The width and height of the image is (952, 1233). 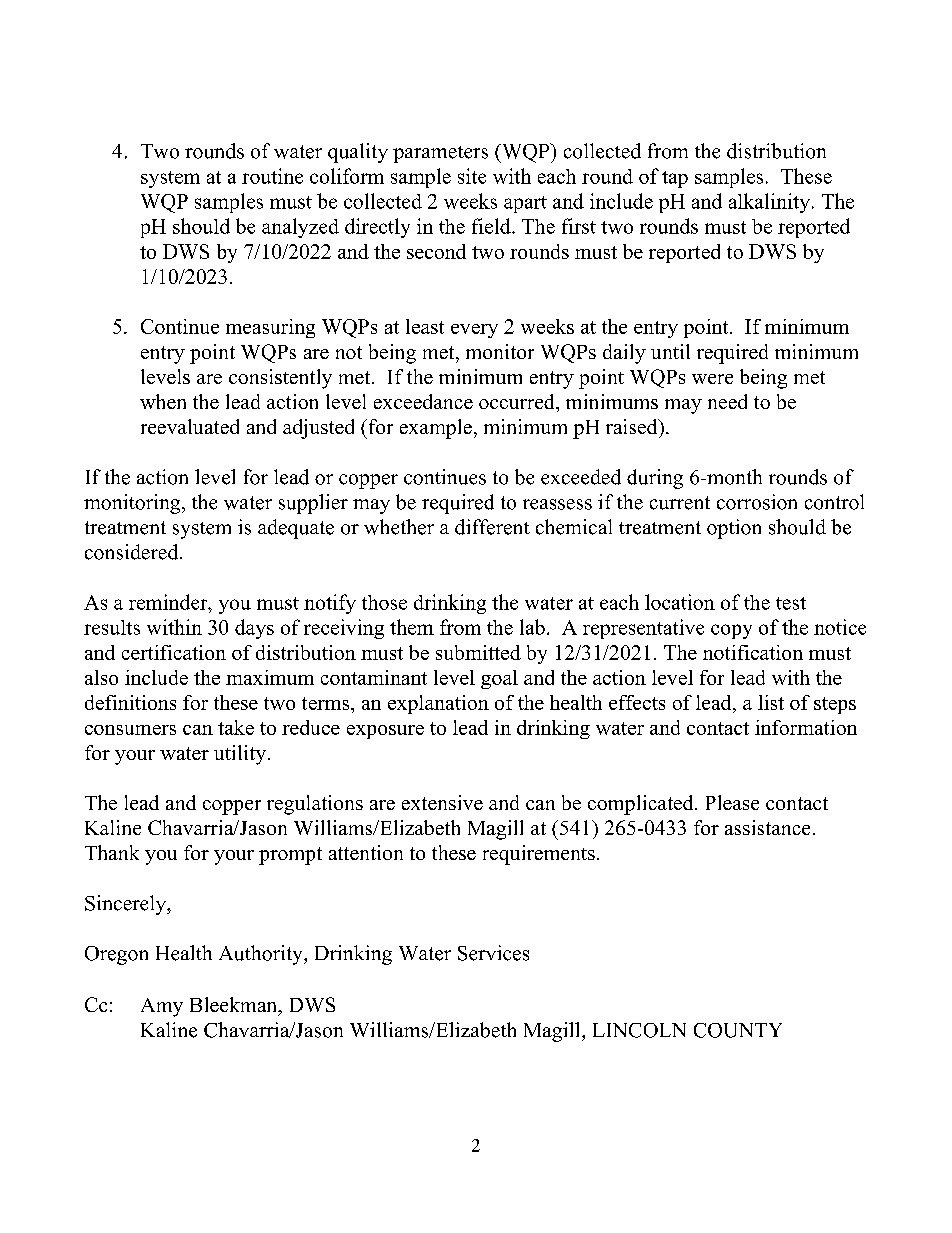 I want to click on corrosion, so click(x=757, y=502).
